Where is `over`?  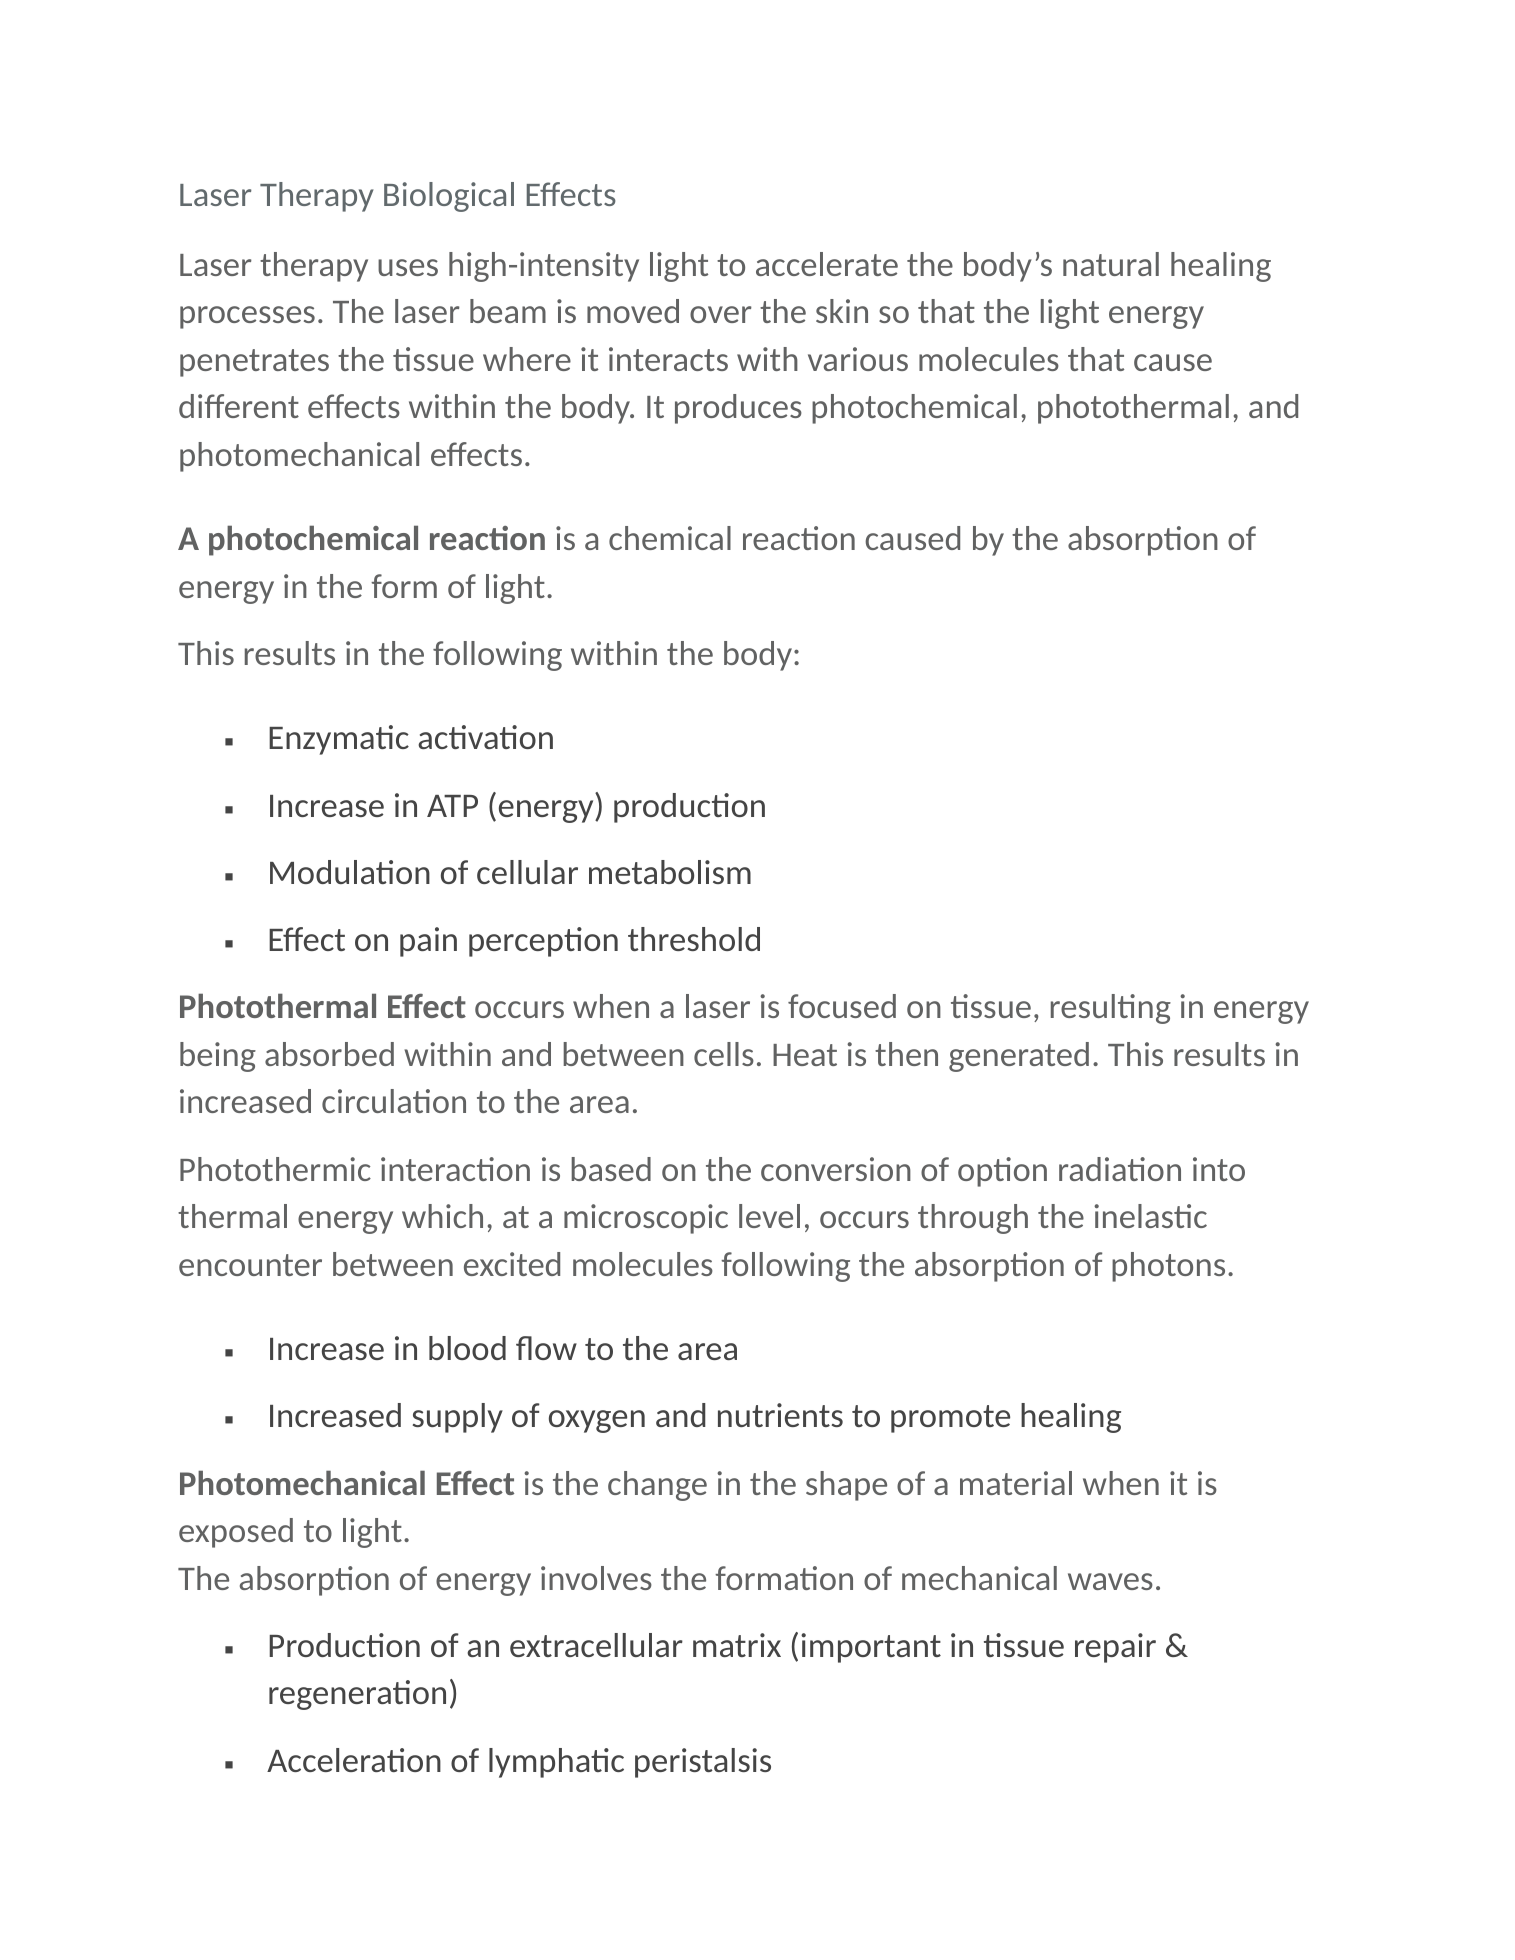 over is located at coordinates (721, 314).
